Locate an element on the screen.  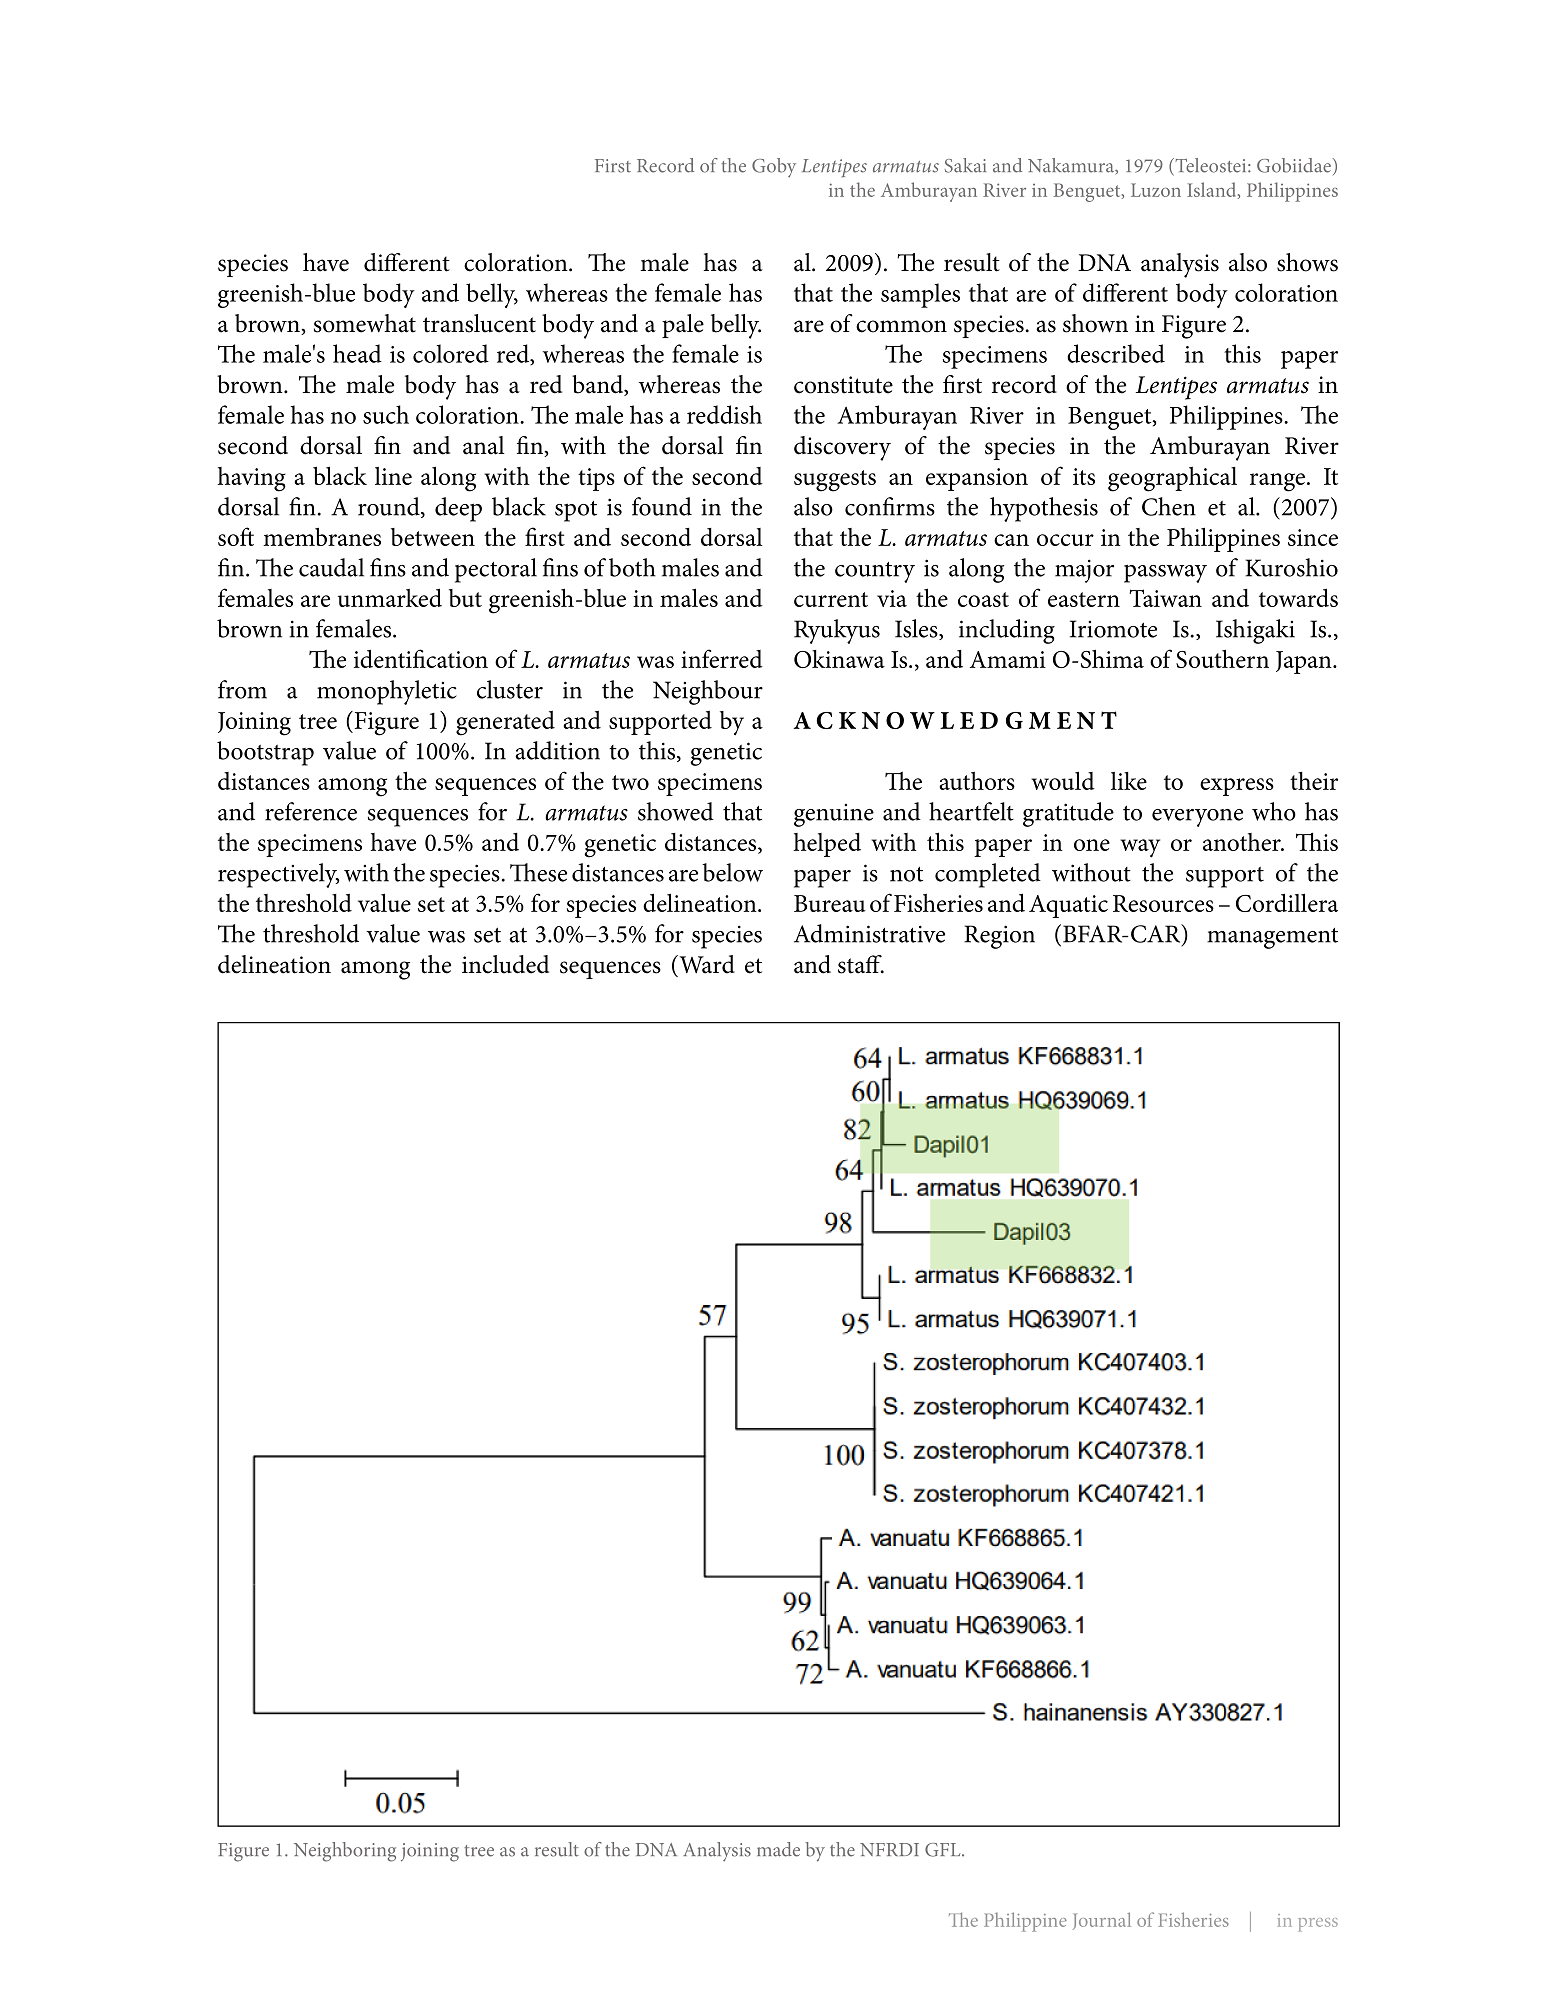
reference is located at coordinates (311, 811).
